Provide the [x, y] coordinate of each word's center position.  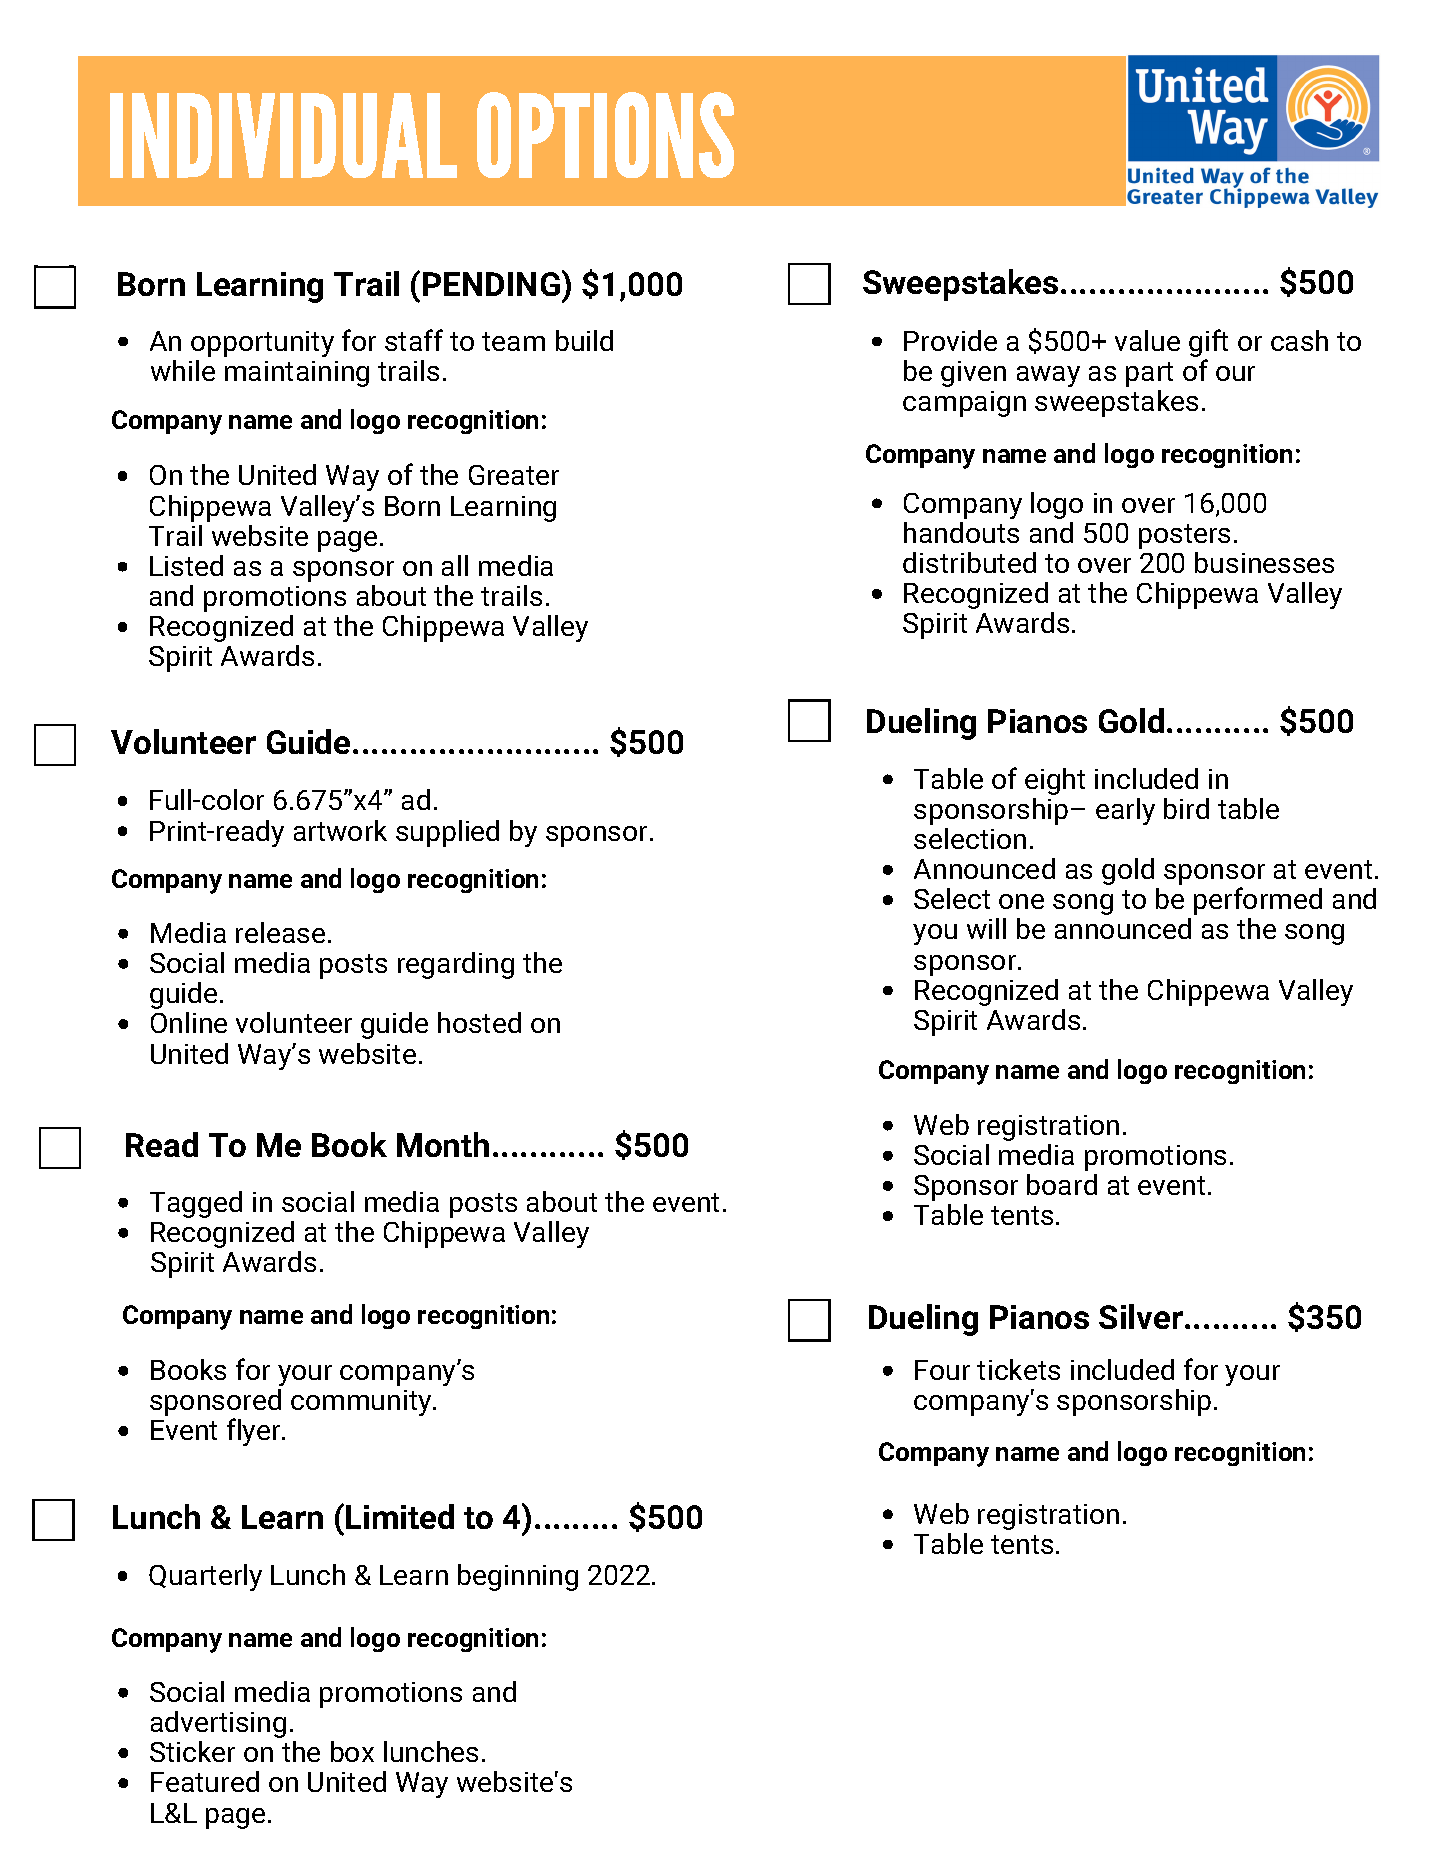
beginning [518, 1577]
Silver [1141, 1316]
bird [1186, 808]
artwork [340, 830]
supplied [447, 833]
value [1147, 340]
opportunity [262, 344]
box [352, 1751]
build [584, 340]
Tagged [196, 1204]
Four [942, 1370]
